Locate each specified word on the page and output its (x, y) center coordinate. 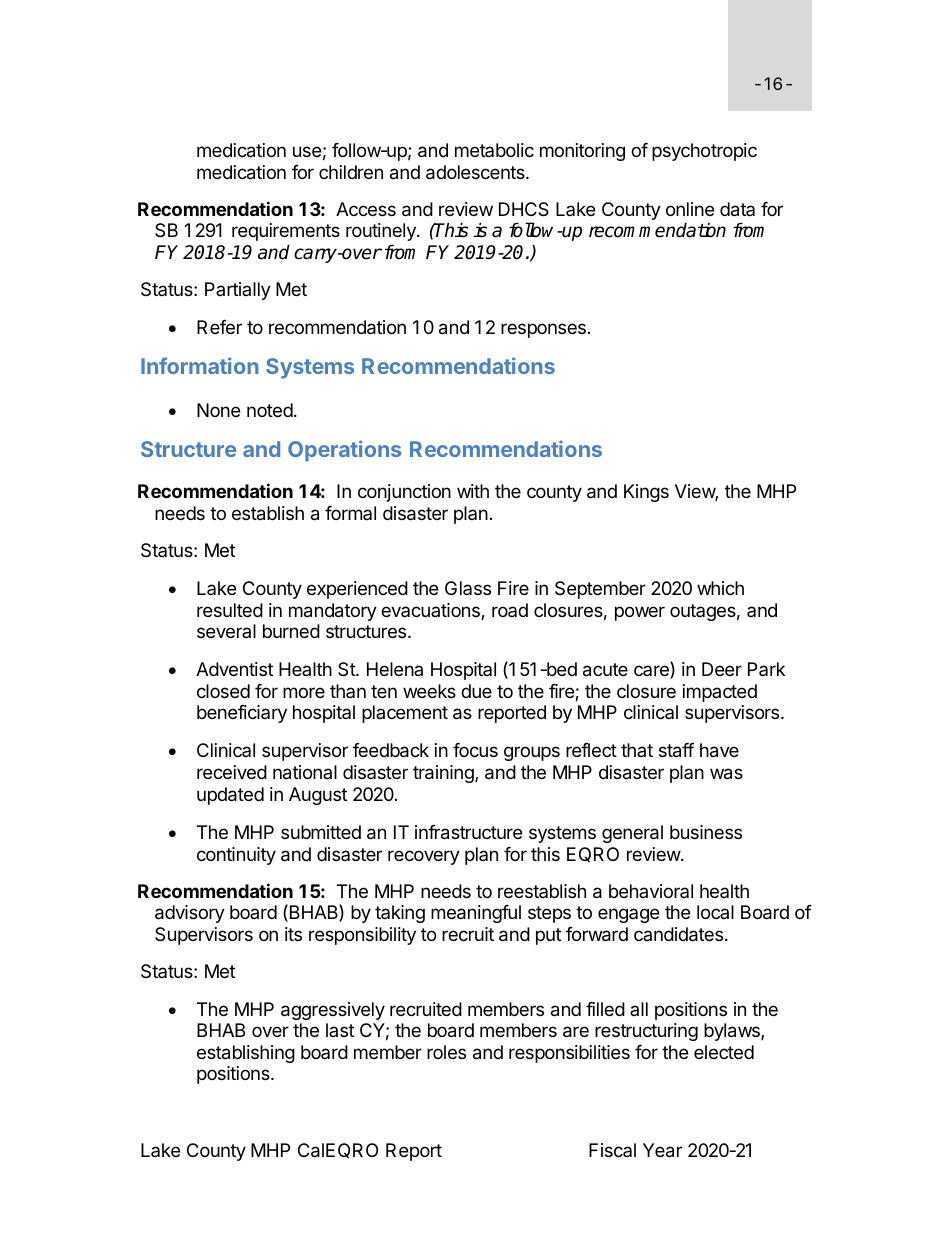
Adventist (234, 669)
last (340, 1030)
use (307, 151)
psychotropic (704, 152)
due (476, 691)
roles (446, 1052)
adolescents (476, 172)
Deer (722, 669)
